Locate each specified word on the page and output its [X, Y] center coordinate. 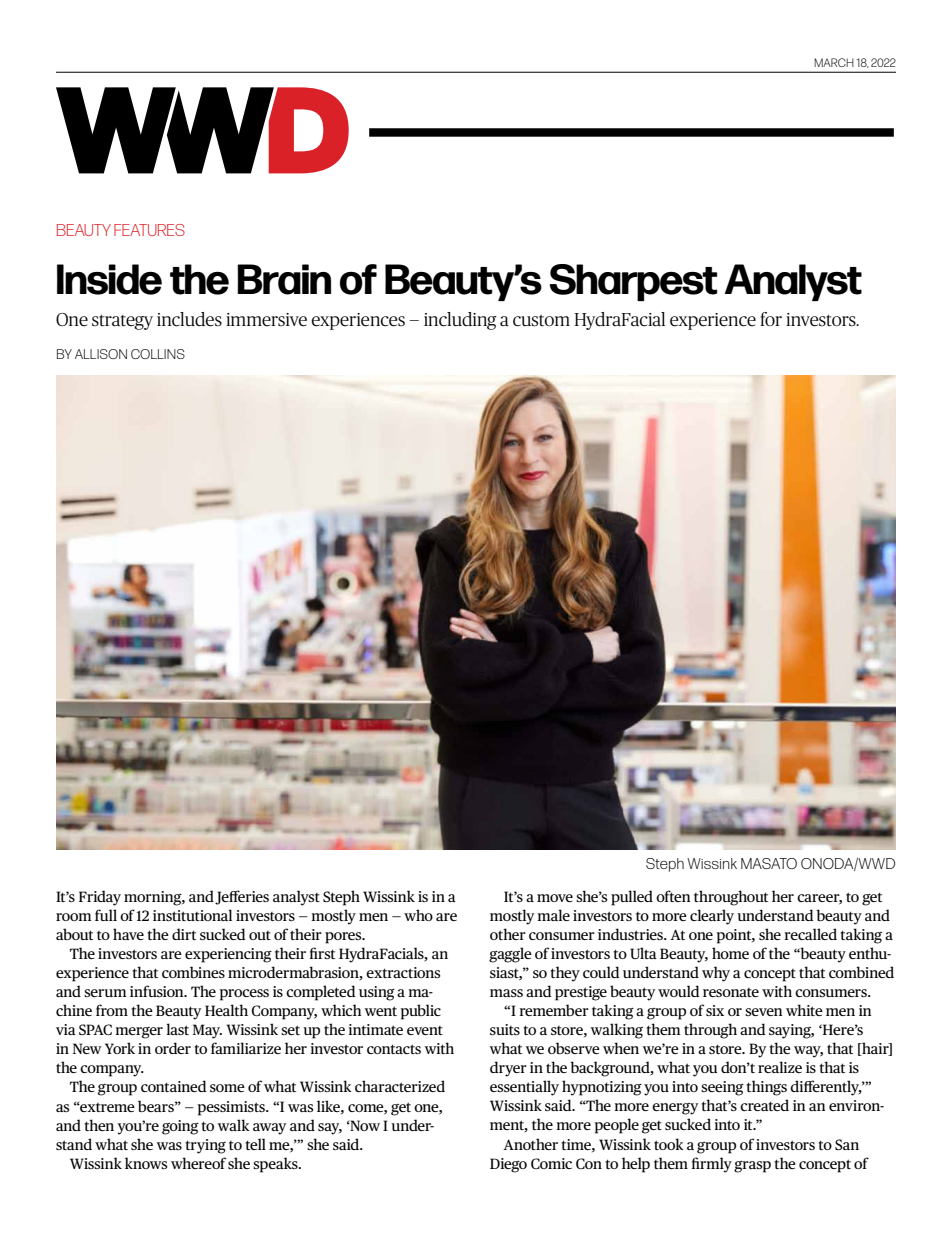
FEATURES [149, 230]
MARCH [834, 62]
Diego [508, 1165]
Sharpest [634, 282]
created [764, 1105]
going [180, 1127]
